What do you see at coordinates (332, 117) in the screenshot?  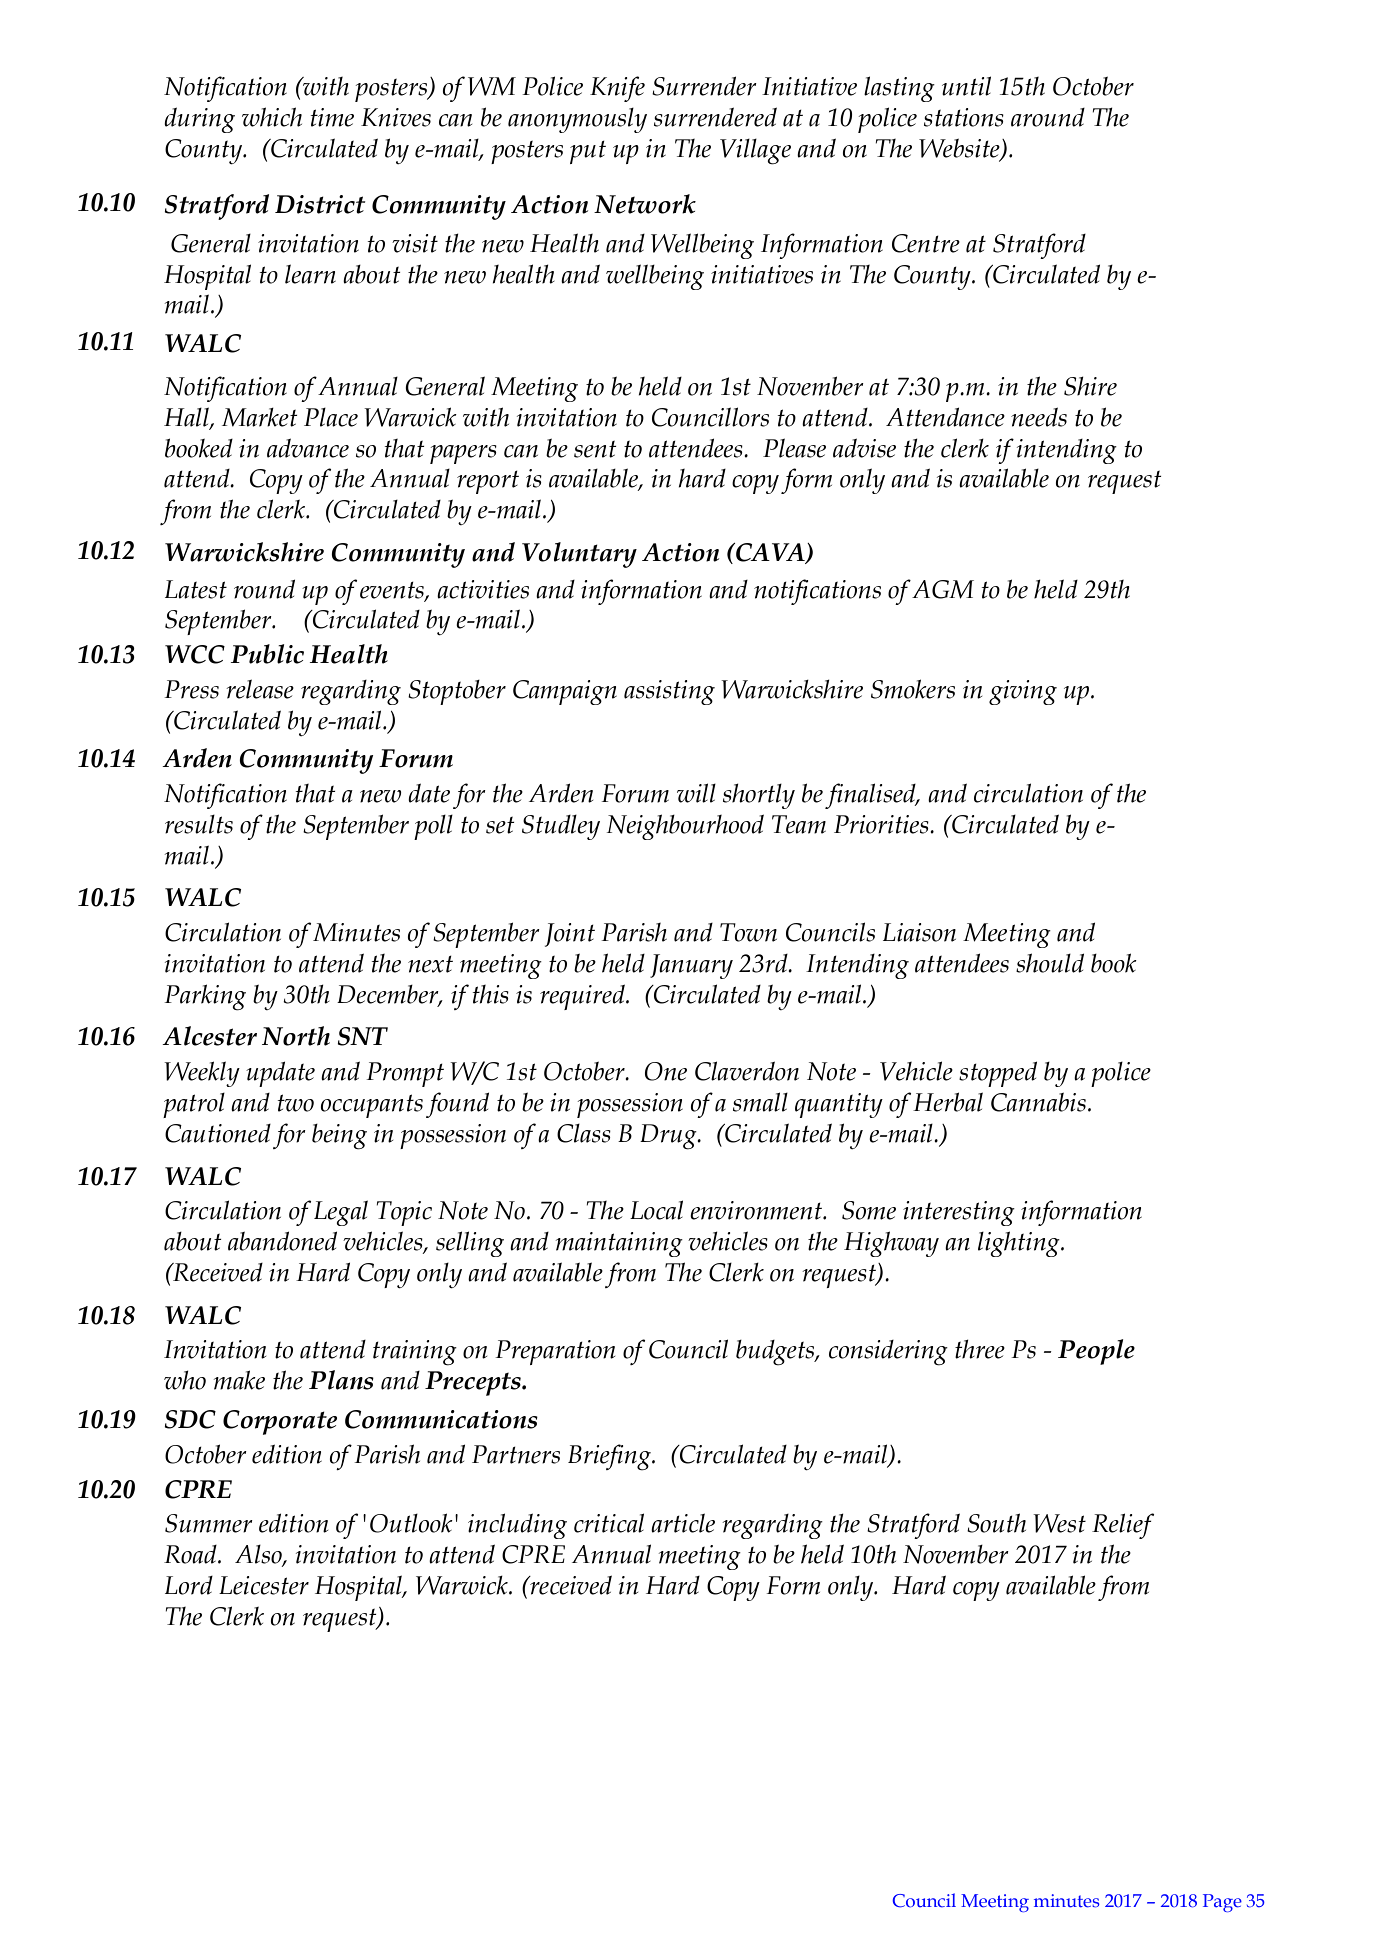 I see `time` at bounding box center [332, 117].
